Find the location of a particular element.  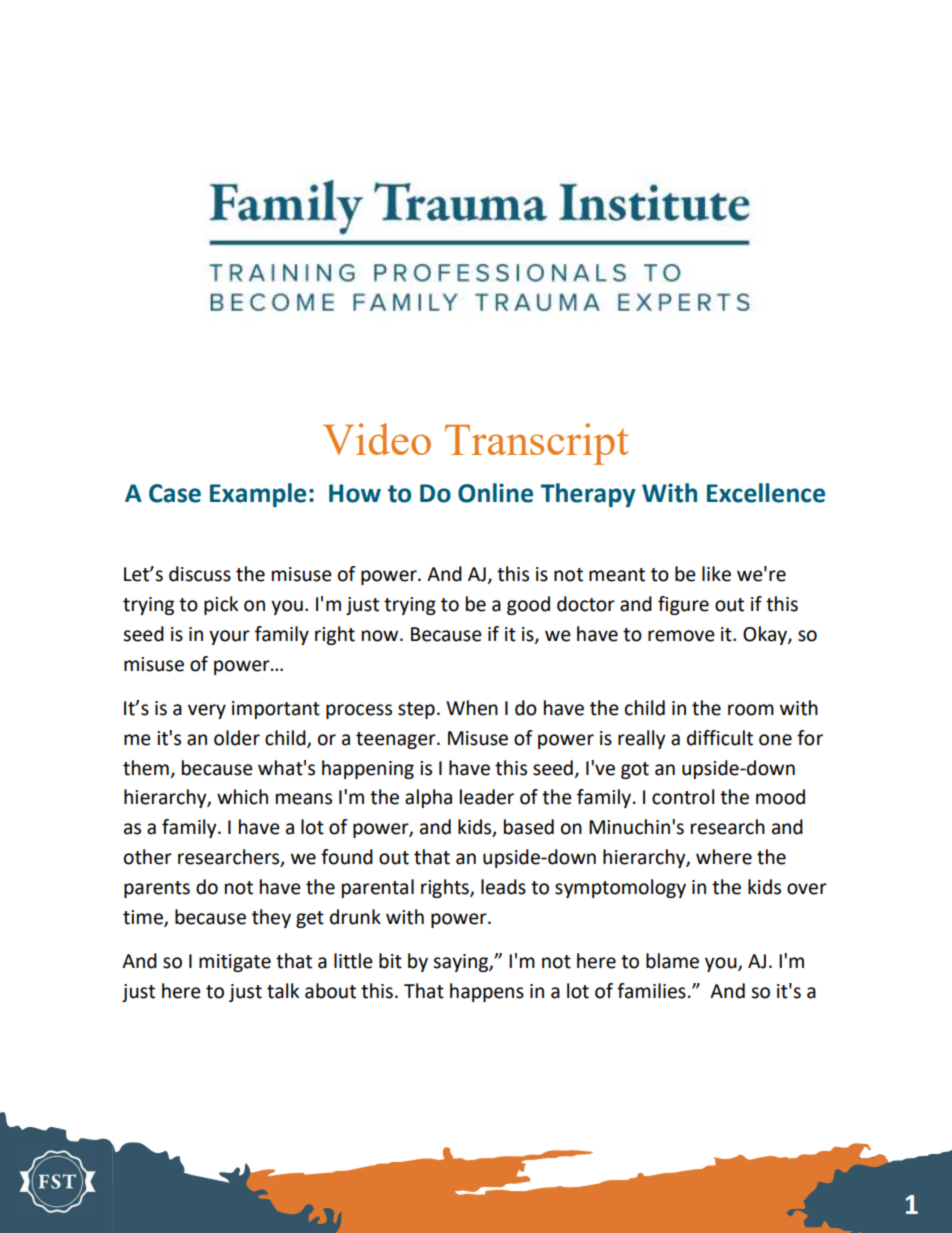

remove is located at coordinates (681, 636).
